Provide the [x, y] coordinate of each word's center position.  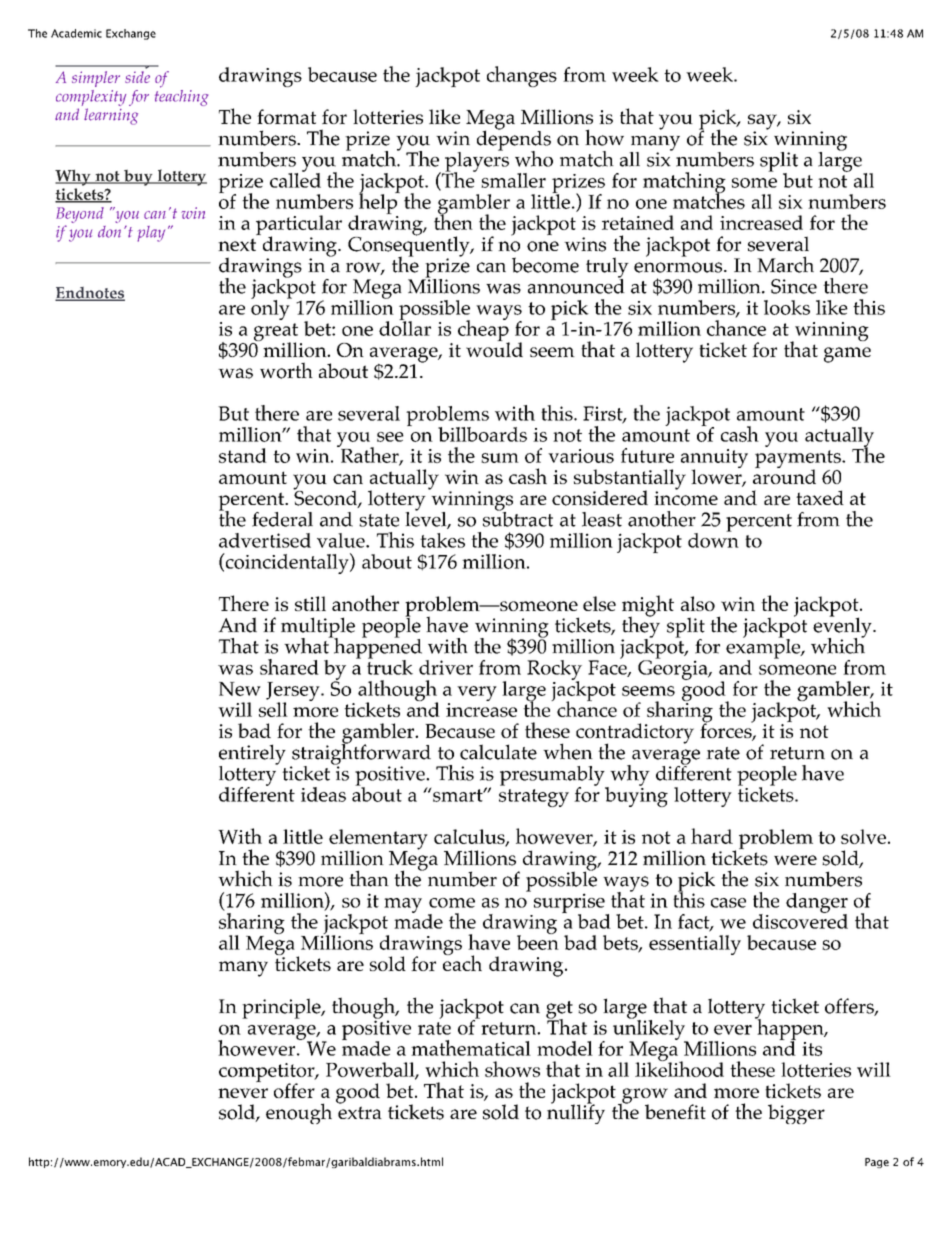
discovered [800, 920]
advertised [265, 540]
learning [111, 116]
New [240, 689]
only [271, 309]
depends [514, 140]
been [538, 941]
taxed [820, 497]
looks [787, 307]
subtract [518, 518]
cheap [484, 331]
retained [638, 222]
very [477, 693]
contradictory [635, 734]
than [369, 878]
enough [299, 1113]
